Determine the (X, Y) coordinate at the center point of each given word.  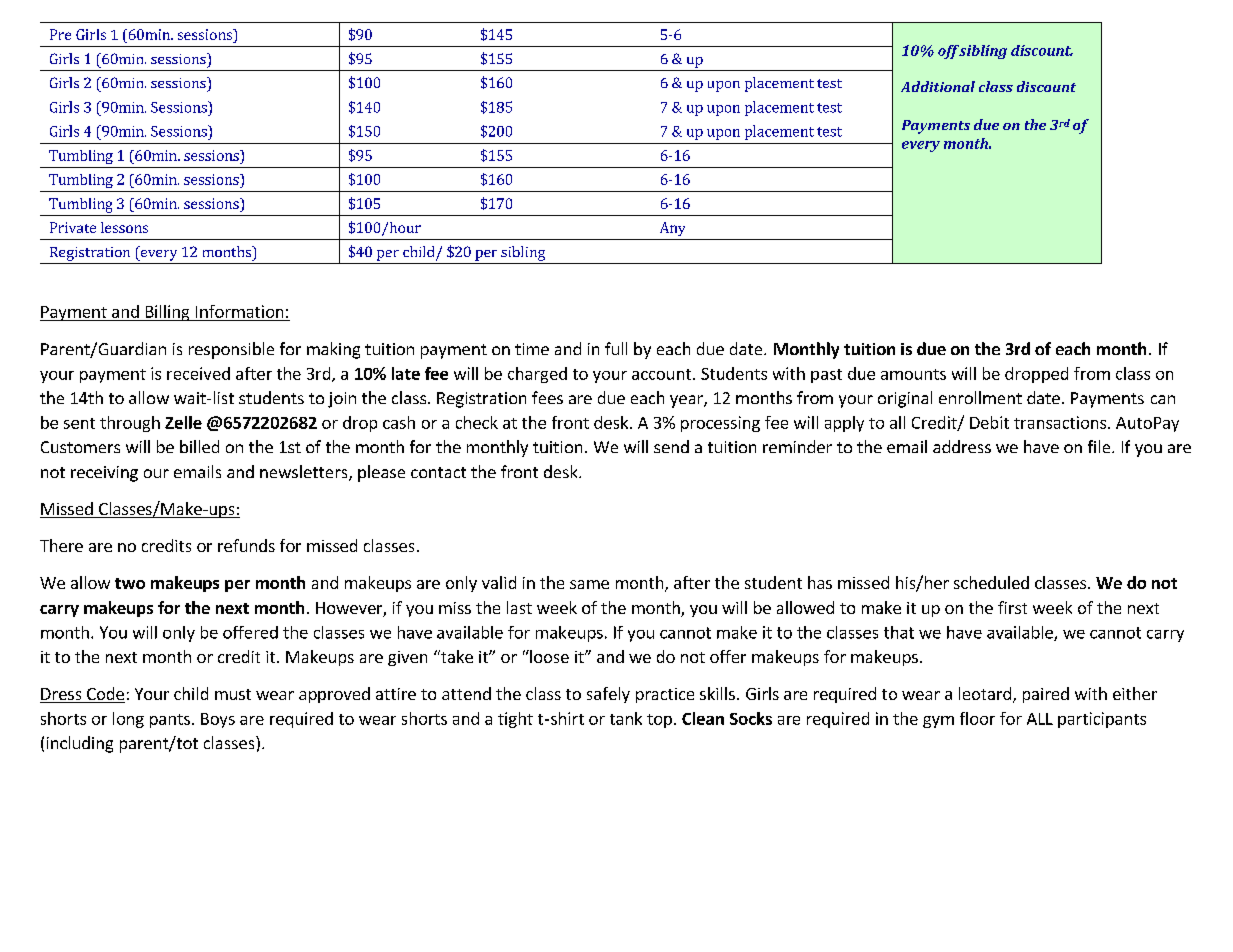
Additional (938, 86)
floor (977, 718)
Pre (60, 34)
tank (626, 718)
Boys (218, 720)
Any (672, 229)
